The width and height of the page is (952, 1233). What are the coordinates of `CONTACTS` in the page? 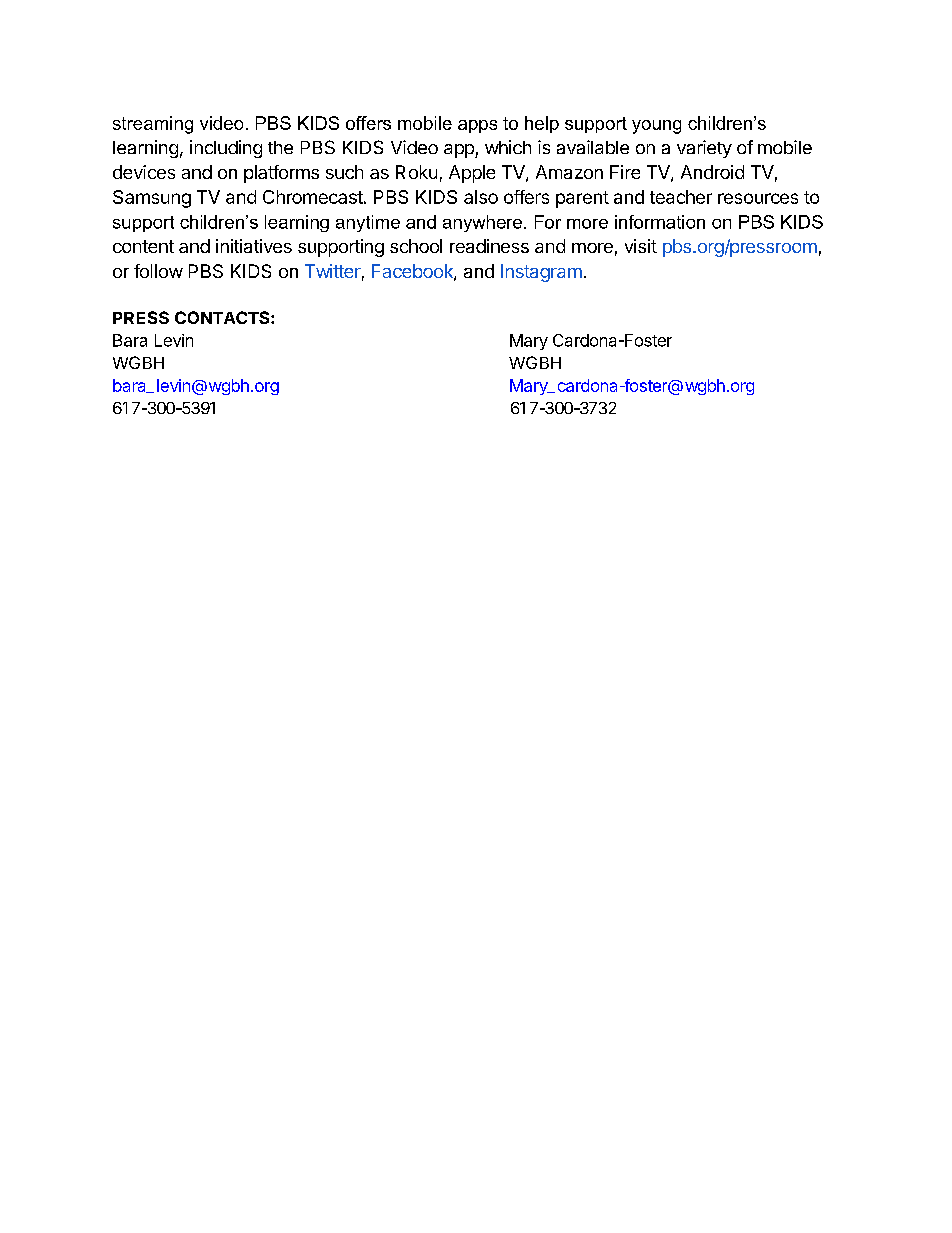 It's located at (223, 317).
